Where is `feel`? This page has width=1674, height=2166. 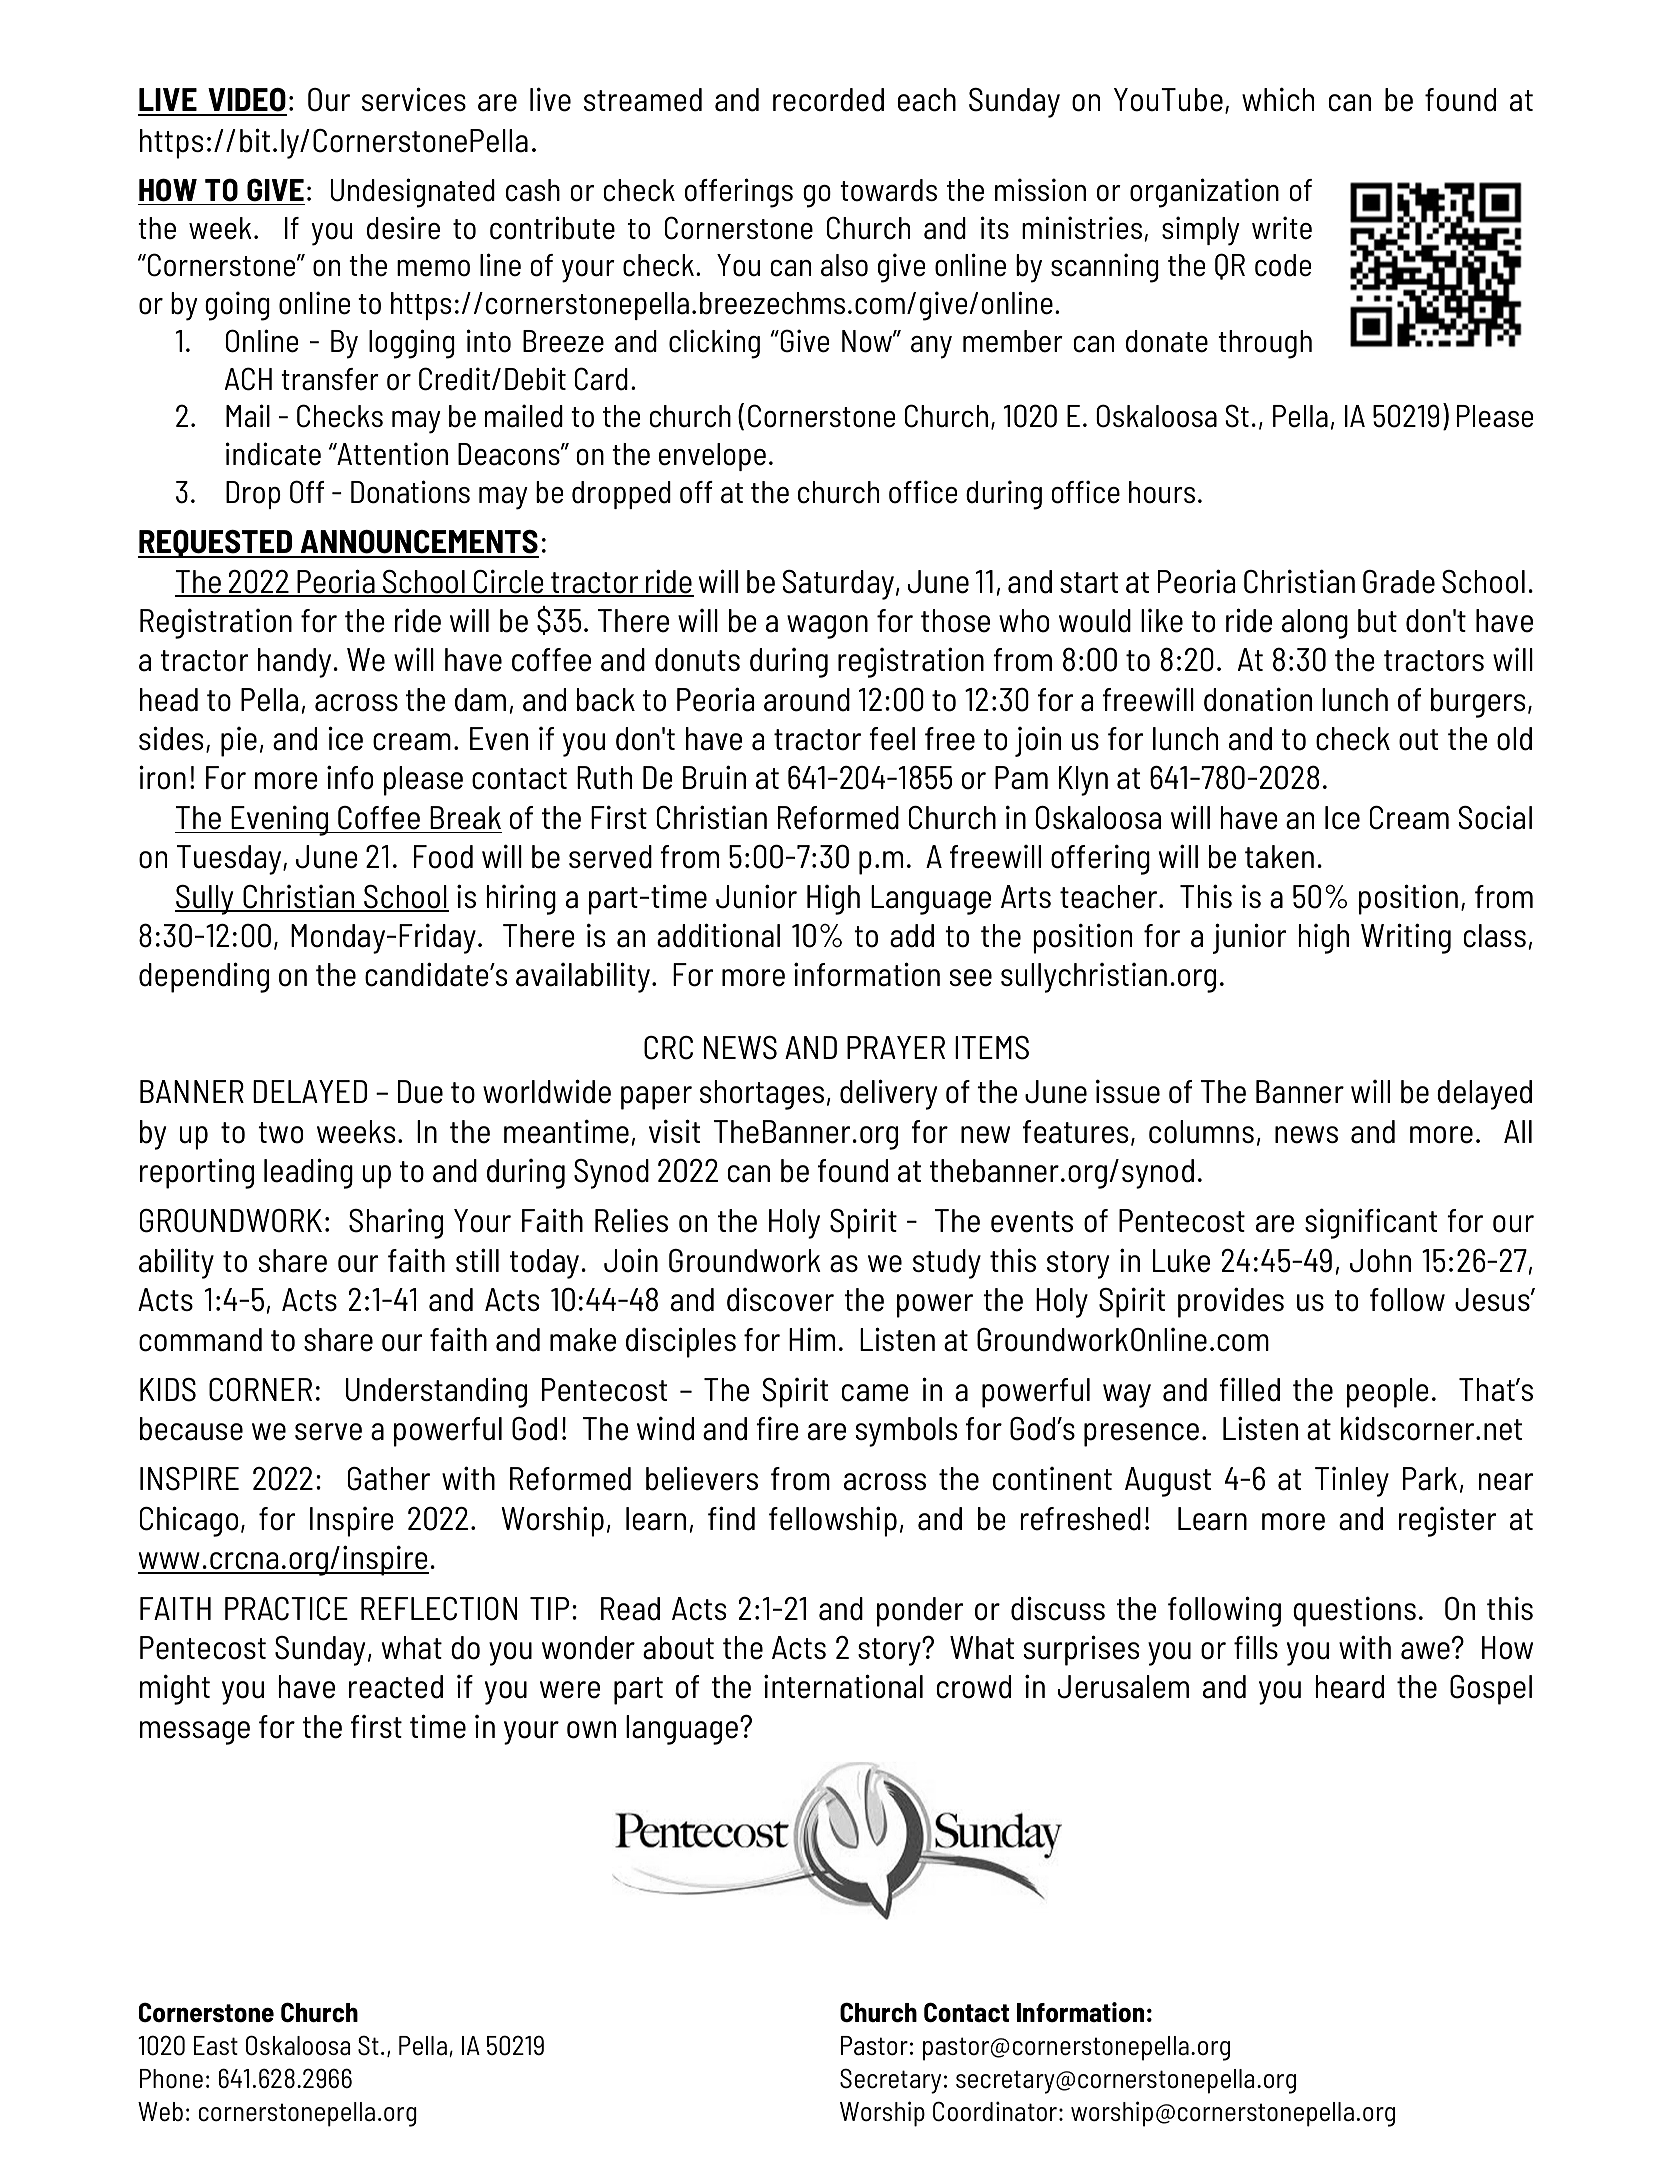 feel is located at coordinates (892, 739).
